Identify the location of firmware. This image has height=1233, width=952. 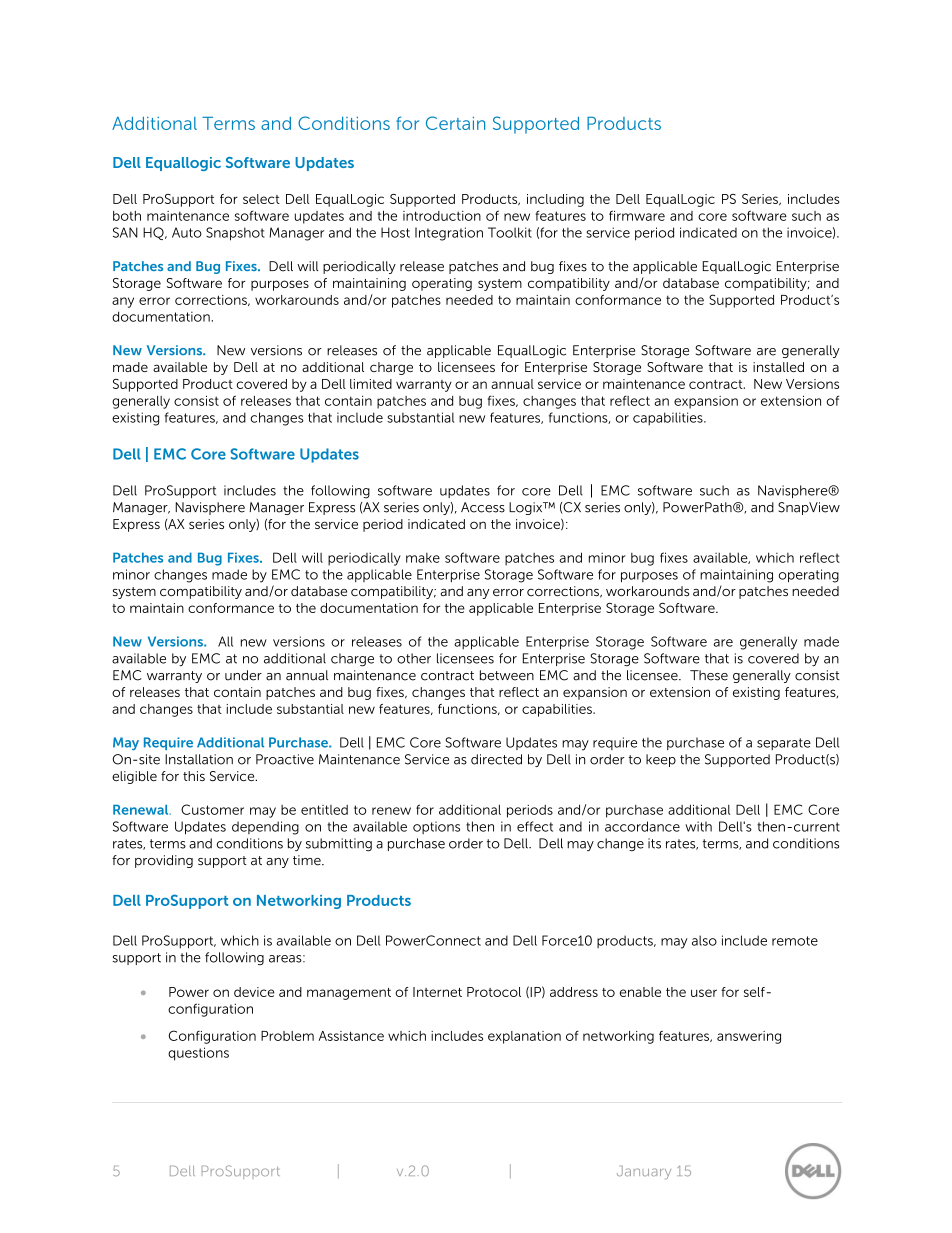
(637, 215).
